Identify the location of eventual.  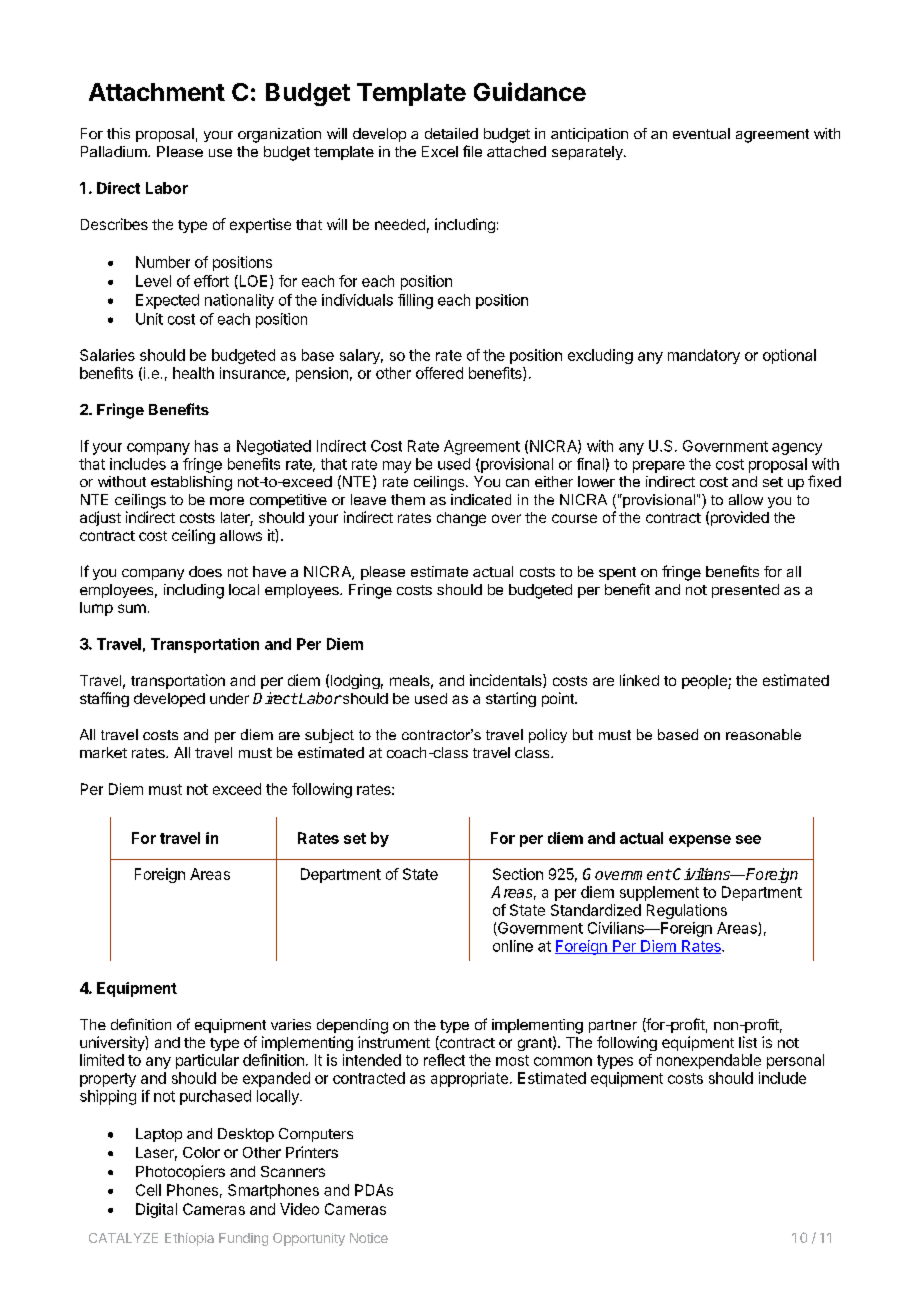
(701, 133).
